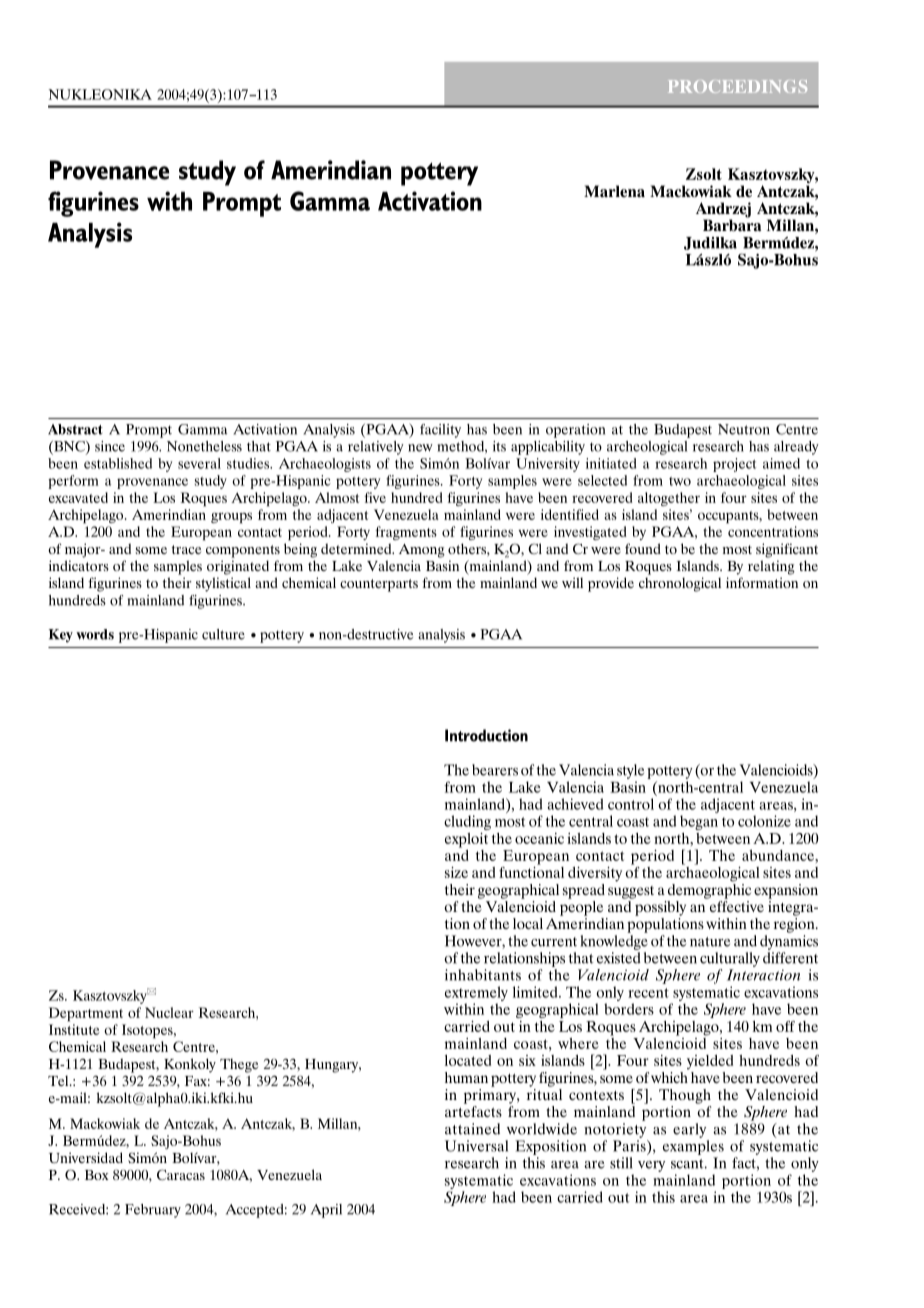  I want to click on exploit, so click(466, 840).
